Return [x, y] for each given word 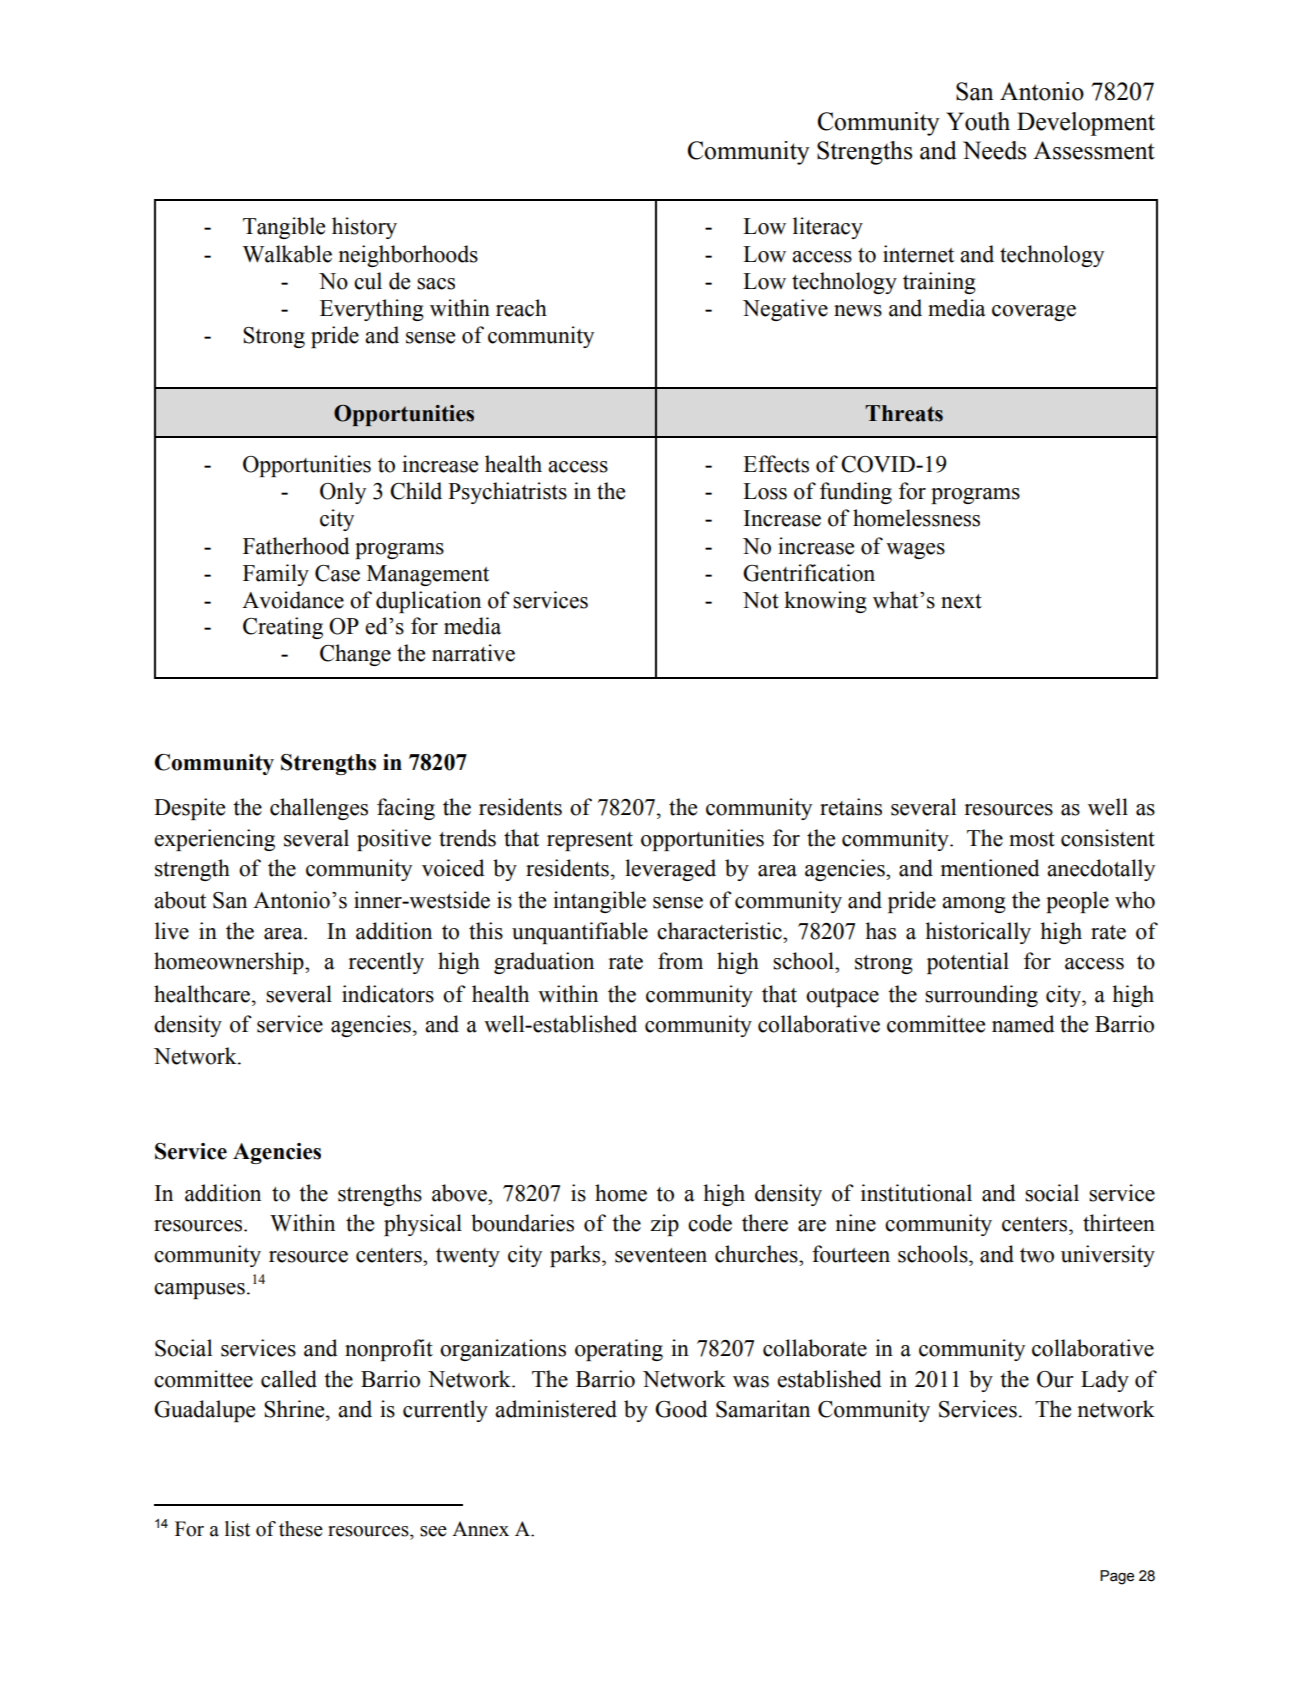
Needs [994, 150]
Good [681, 1409]
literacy [828, 228]
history [364, 228]
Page [1117, 1577]
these [301, 1529]
